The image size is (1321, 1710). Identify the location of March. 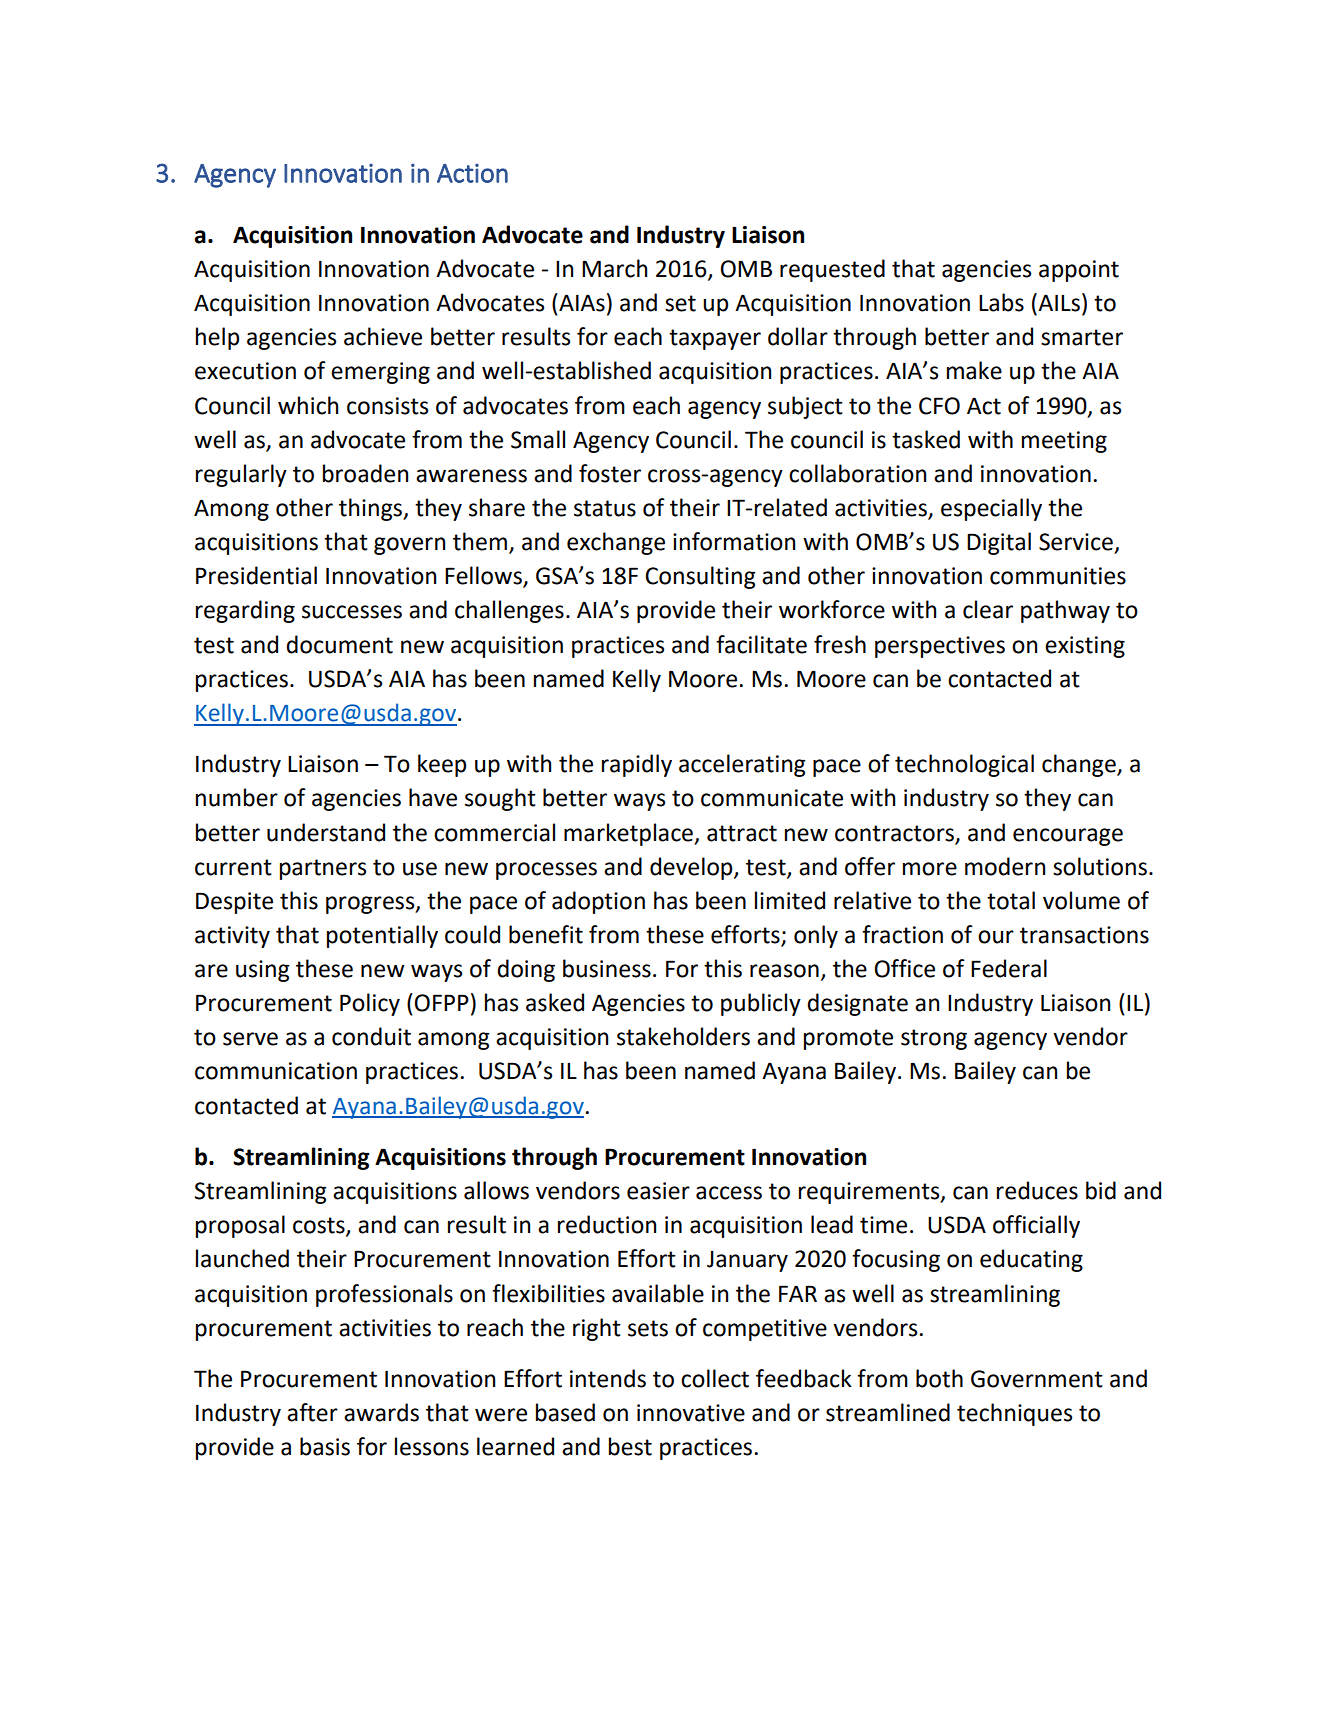
(614, 268).
